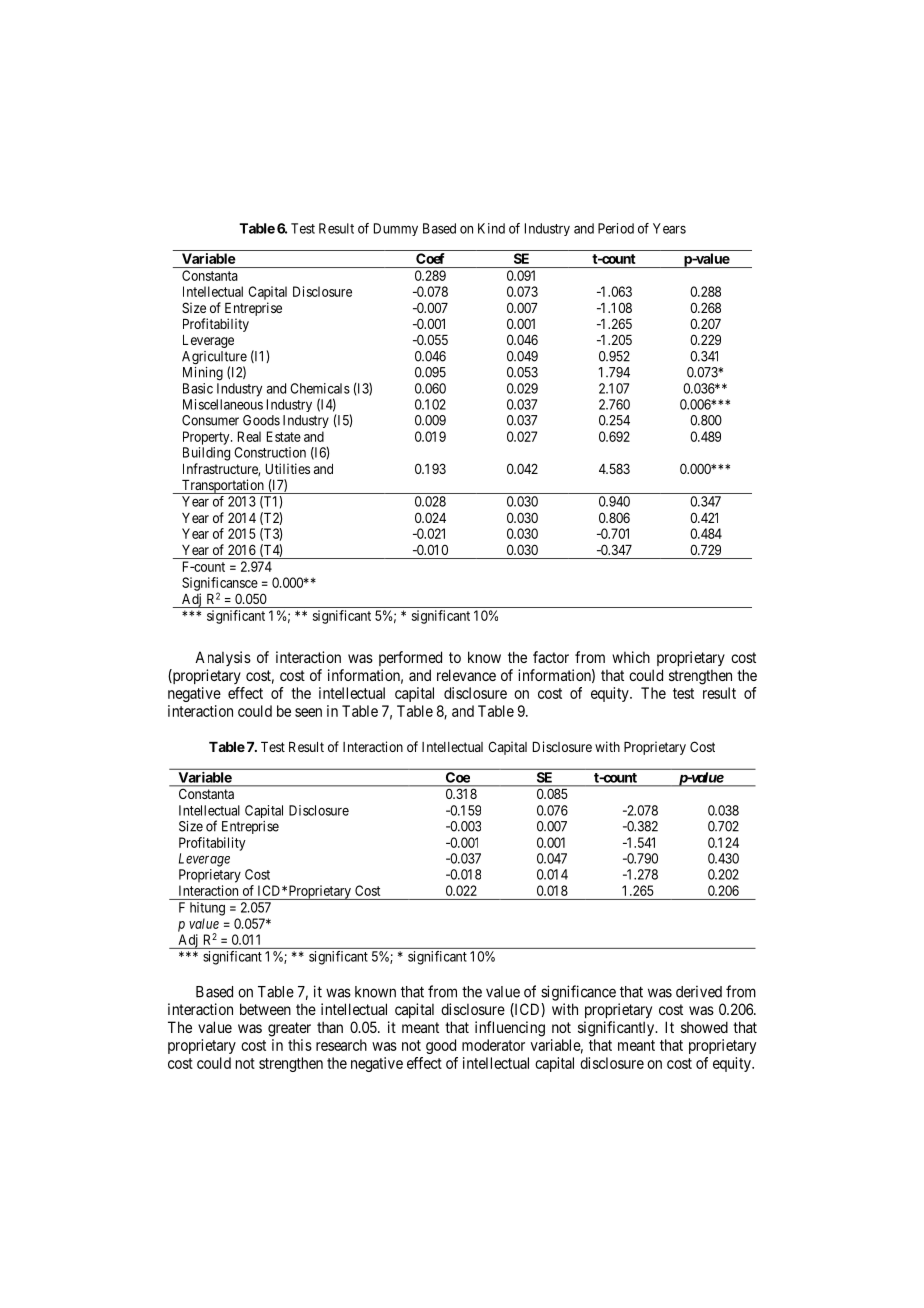  I want to click on Utilities, so click(288, 468).
